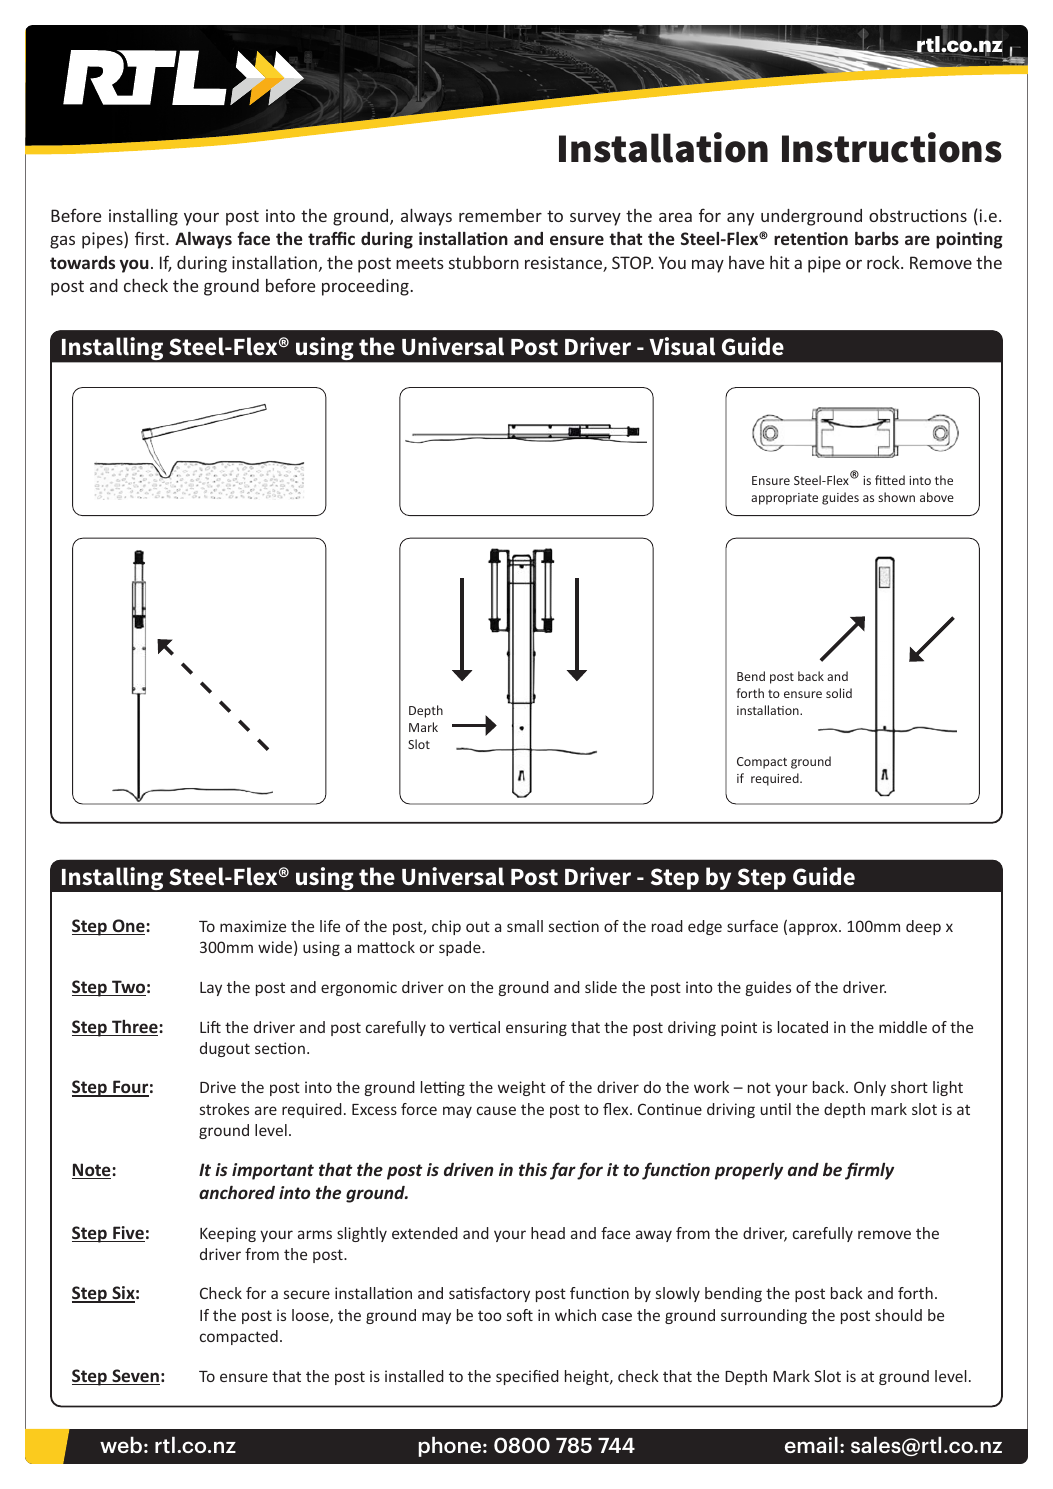 The width and height of the screenshot is (1053, 1489). I want to click on located, so click(803, 1027).
